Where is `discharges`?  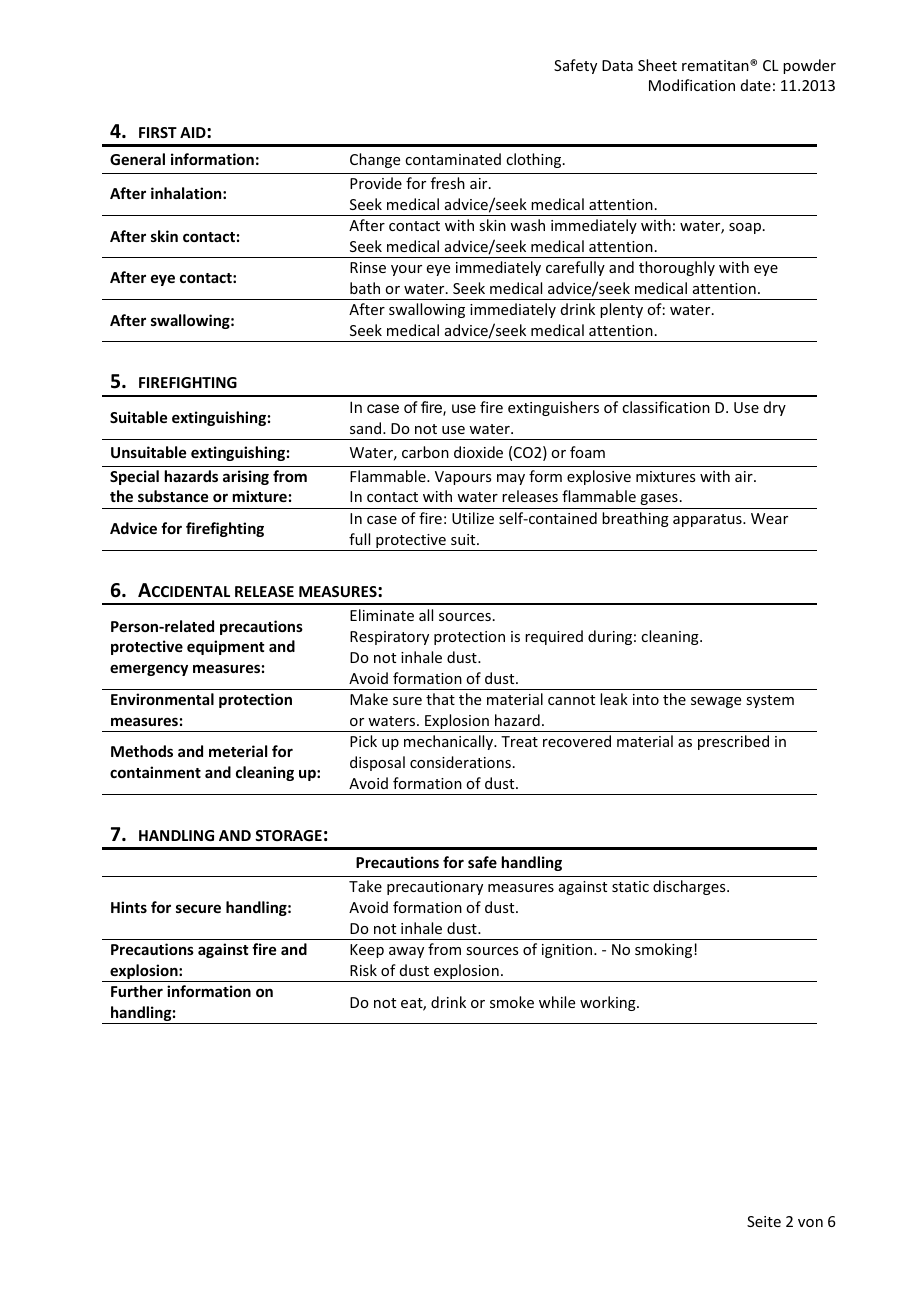
discharges is located at coordinates (690, 887).
